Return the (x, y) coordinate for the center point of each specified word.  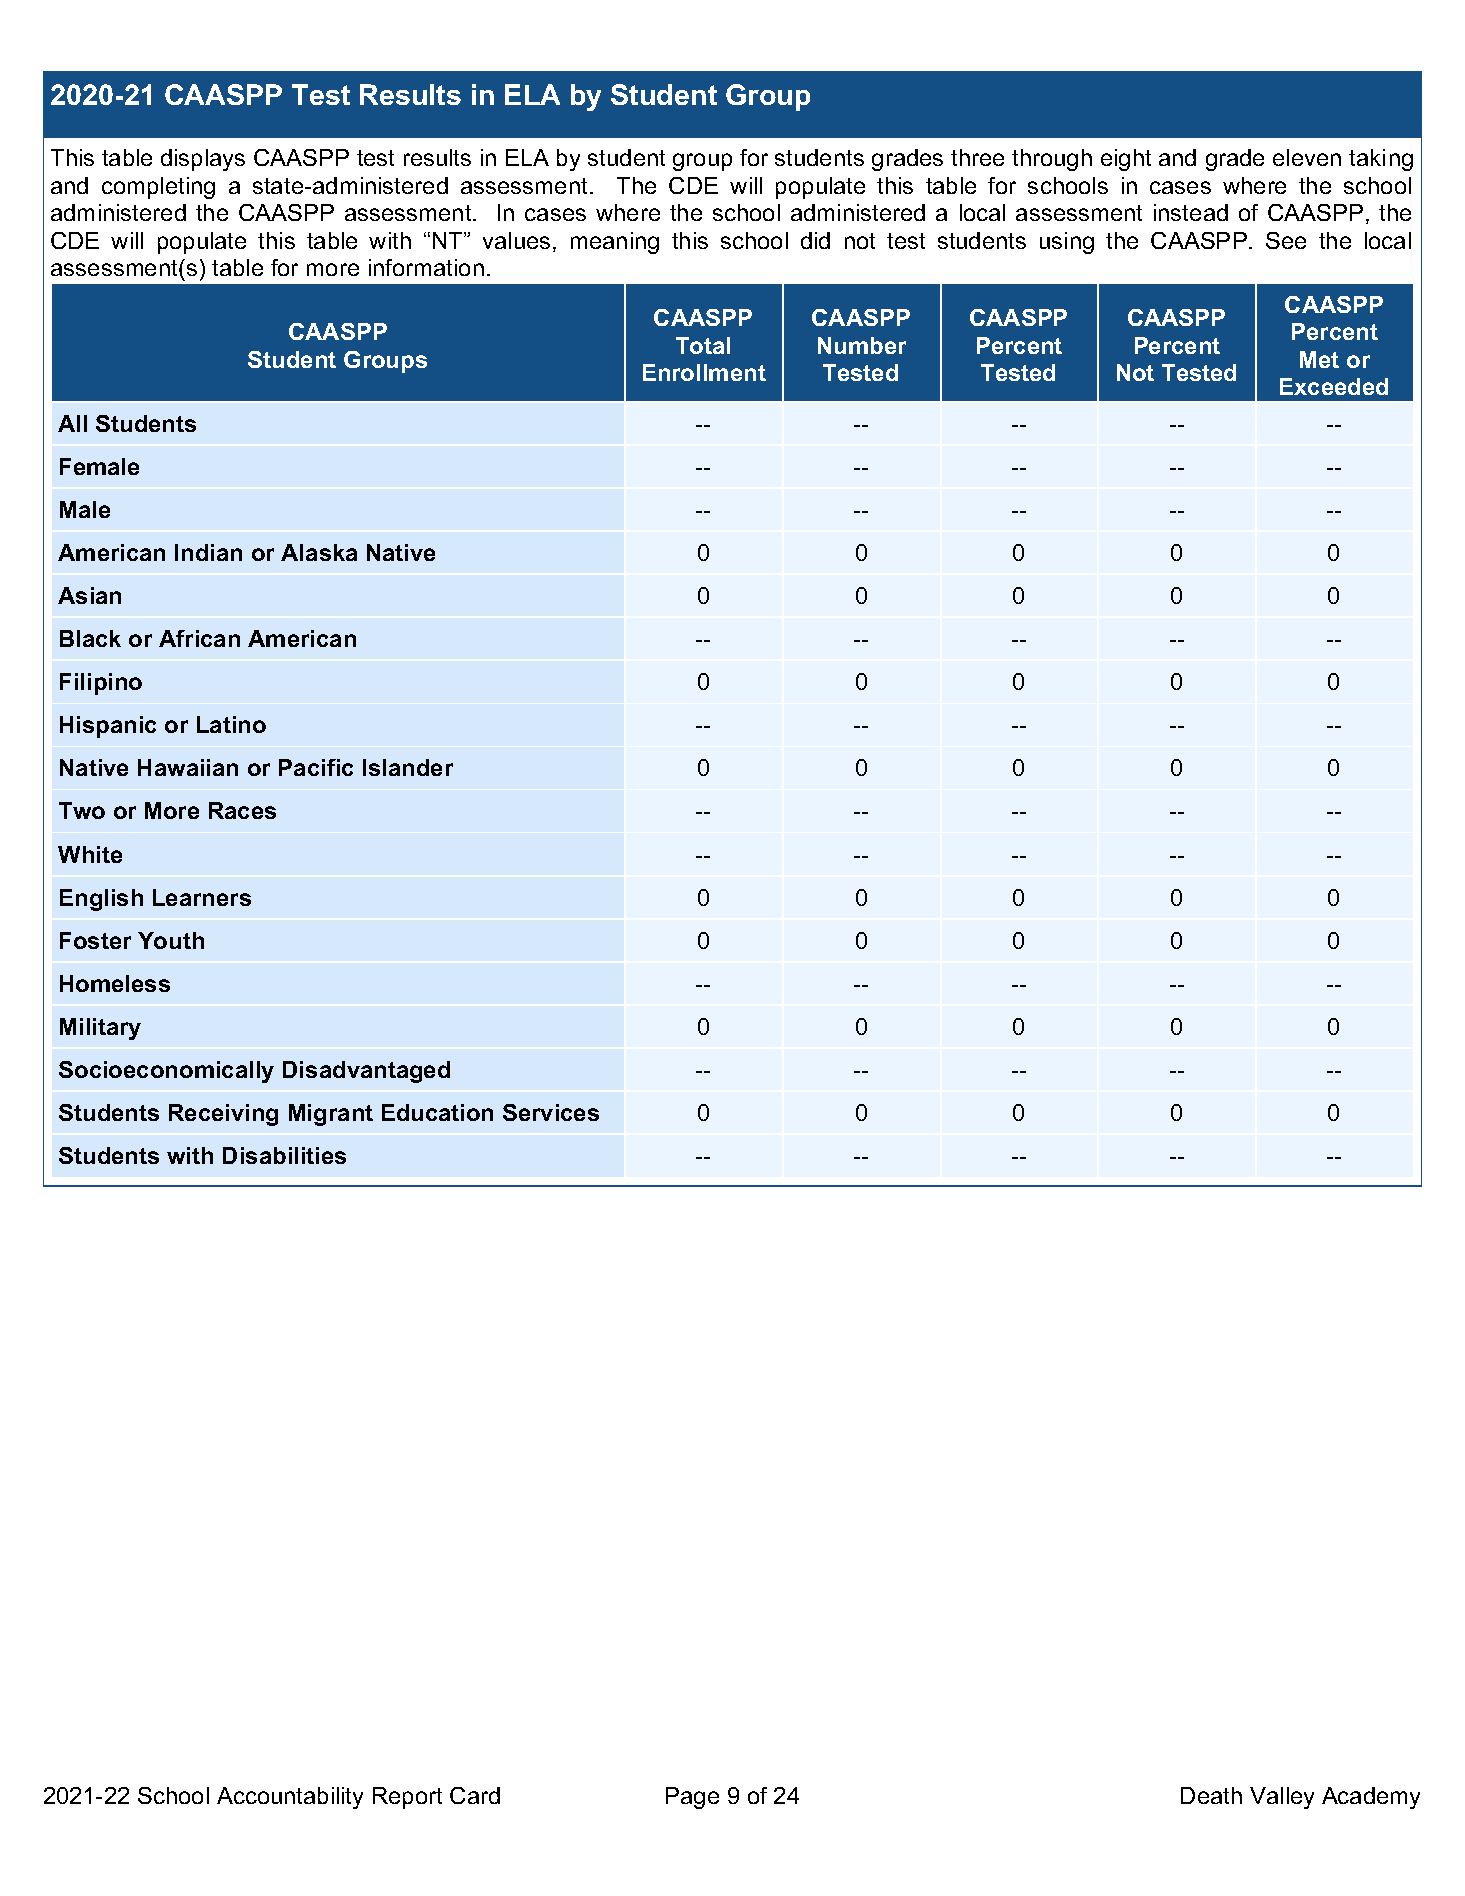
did (815, 240)
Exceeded (1334, 386)
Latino (231, 724)
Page (692, 1798)
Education (437, 1112)
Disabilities (284, 1155)
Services (551, 1112)
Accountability (290, 1798)
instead (1191, 212)
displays (203, 160)
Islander (408, 767)
